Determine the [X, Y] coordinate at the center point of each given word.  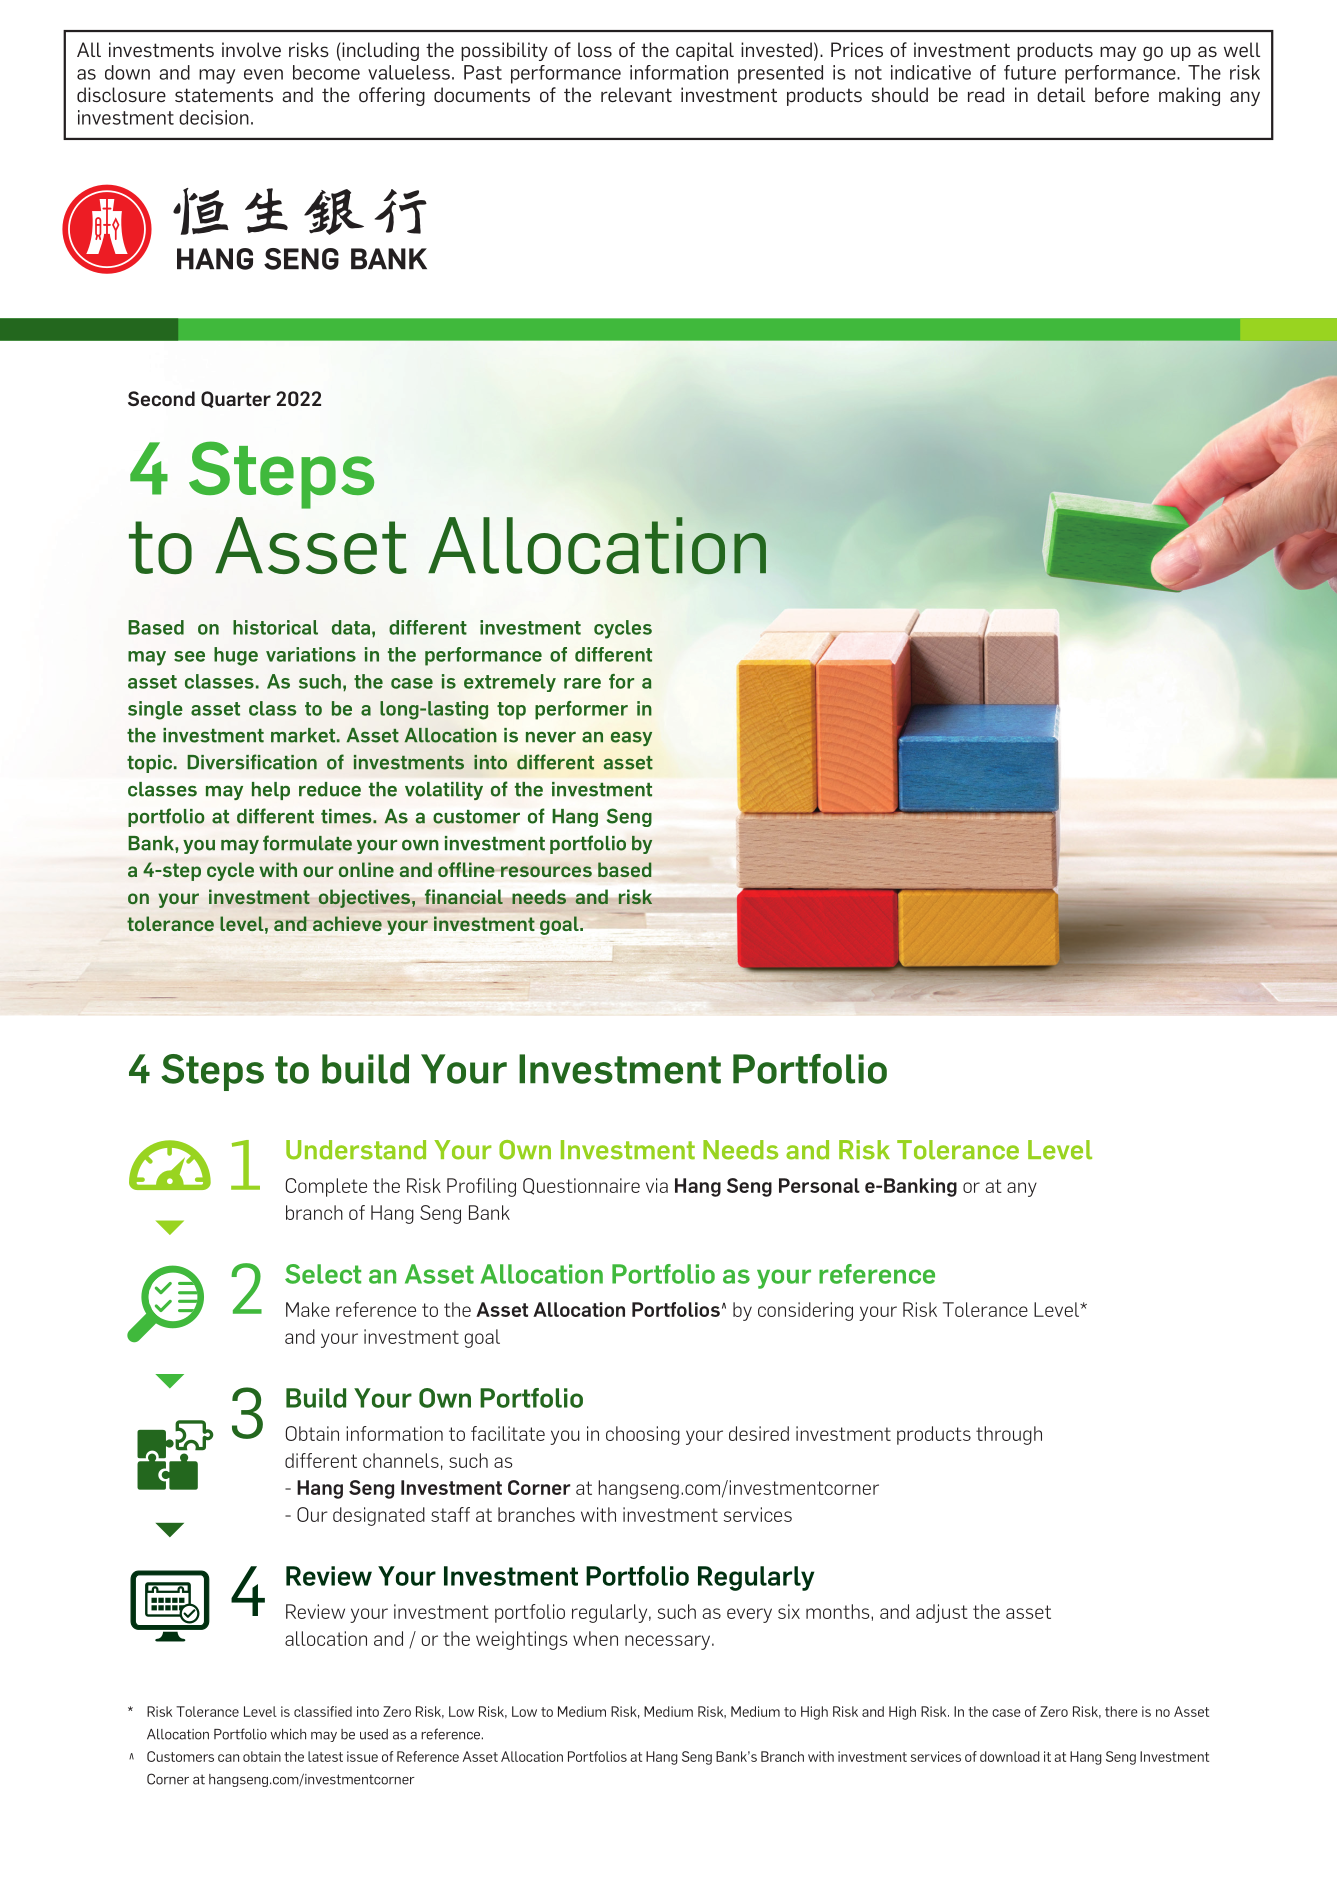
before [1122, 95]
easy [631, 739]
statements [224, 95]
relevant [636, 94]
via [657, 1185]
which [288, 1734]
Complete [326, 1187]
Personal [819, 1185]
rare [582, 683]
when [595, 1638]
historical [275, 627]
